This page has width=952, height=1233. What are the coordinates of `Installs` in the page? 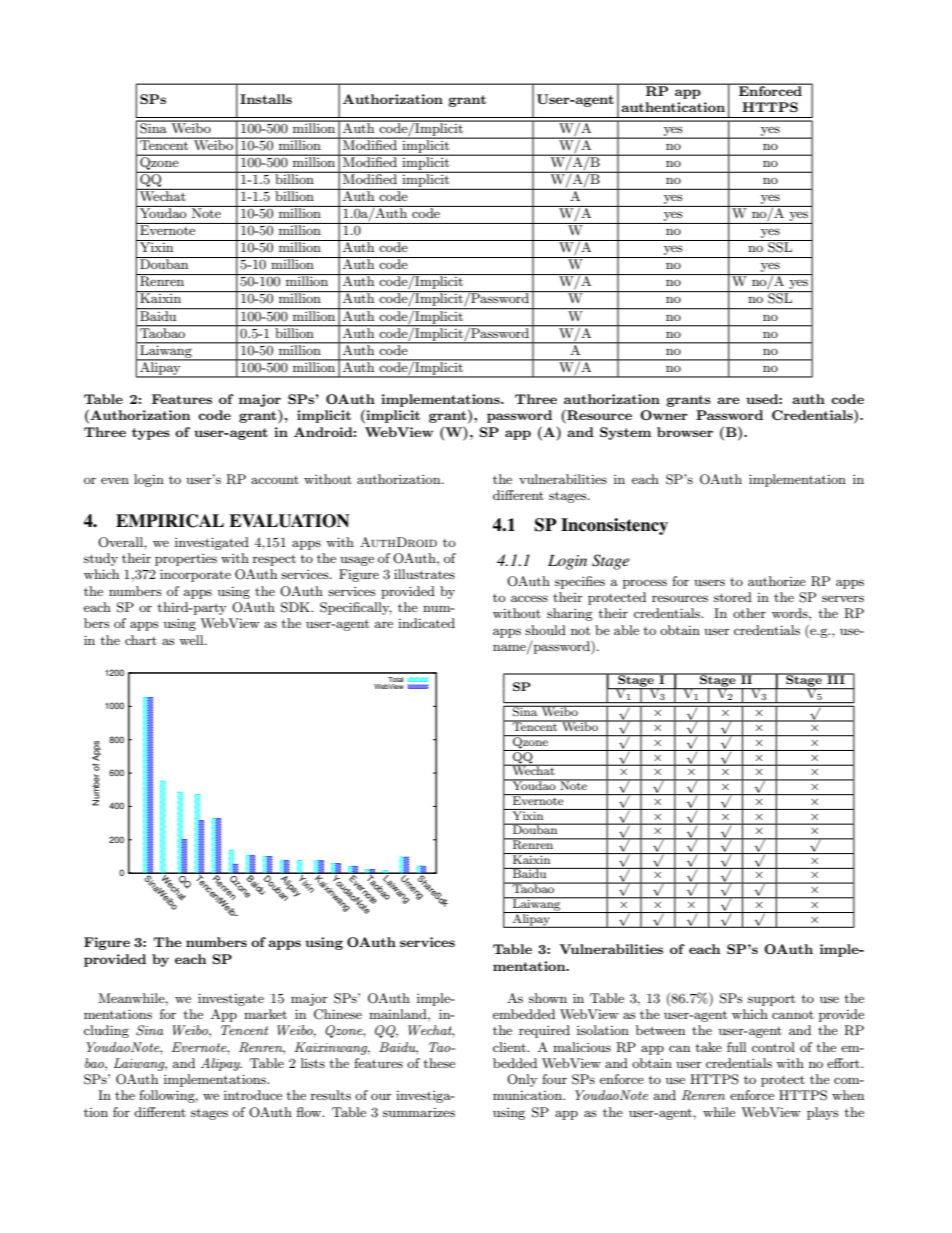 It's located at (266, 99).
